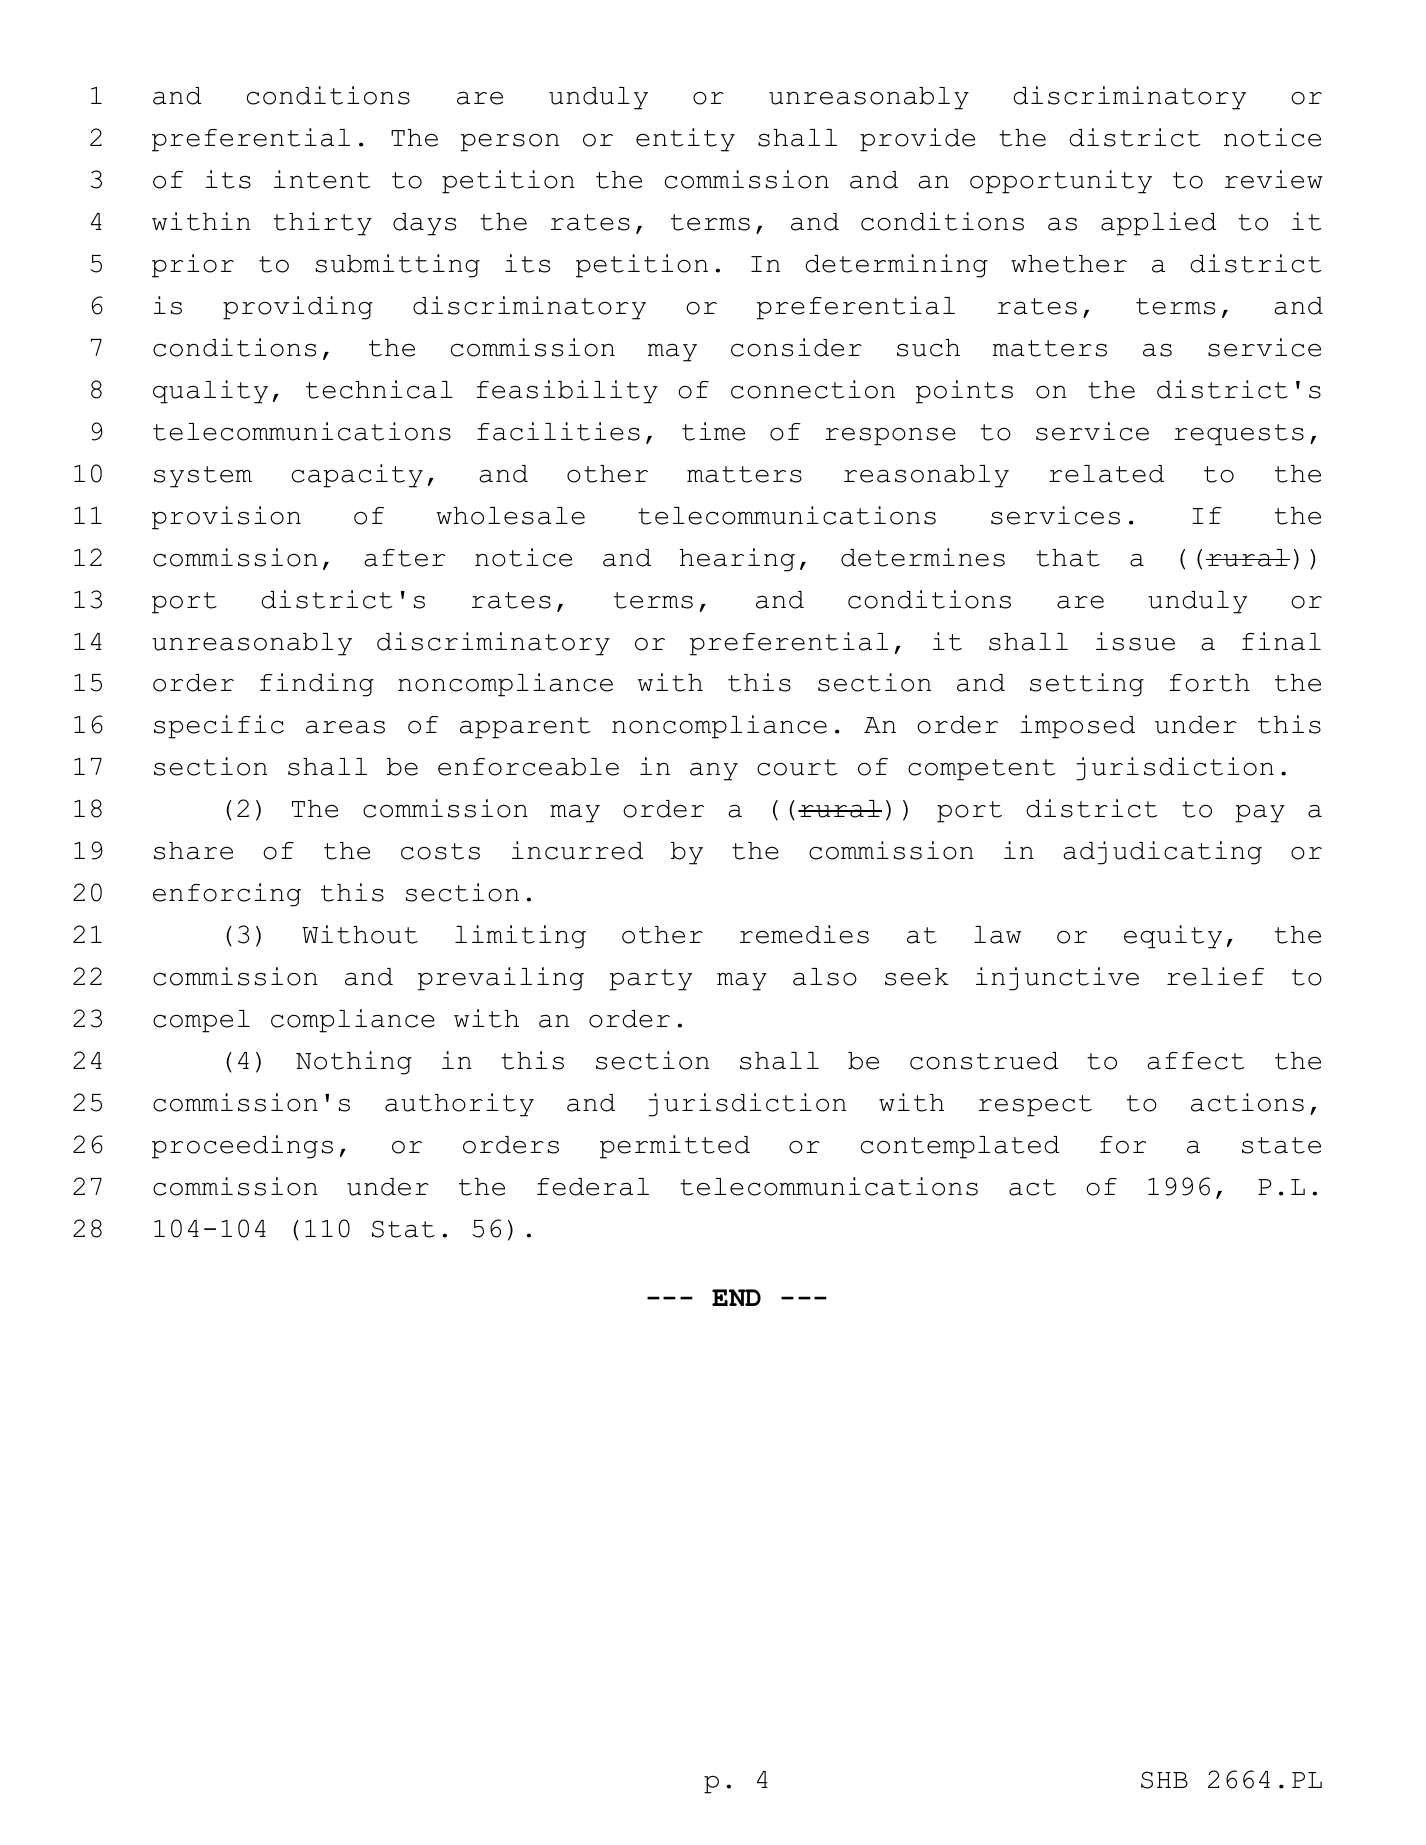 The height and width of the screenshot is (1845, 1426). I want to click on enforcing, so click(227, 895).
